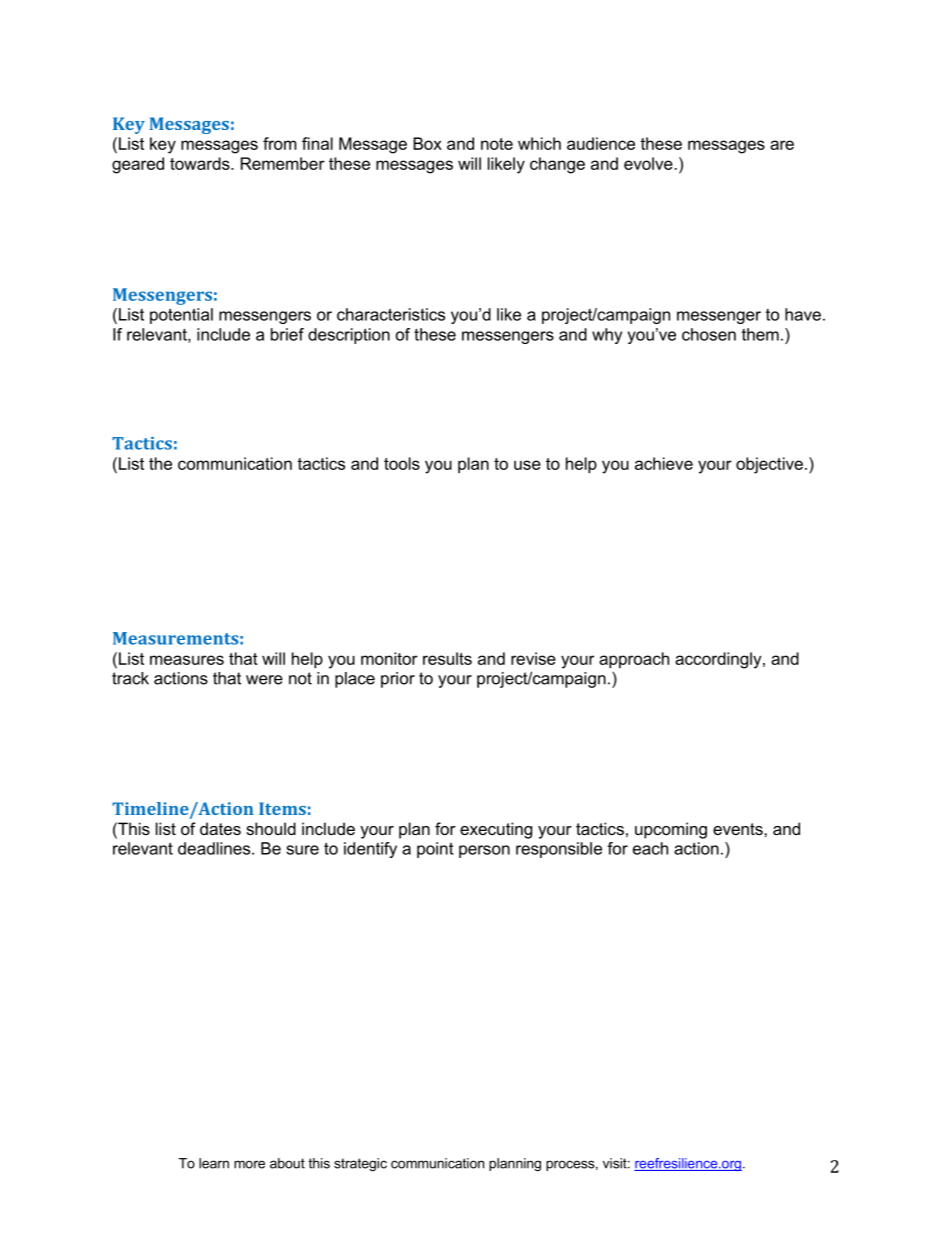 The image size is (952, 1233). Describe the element at coordinates (497, 144) in the screenshot. I see `note` at that location.
